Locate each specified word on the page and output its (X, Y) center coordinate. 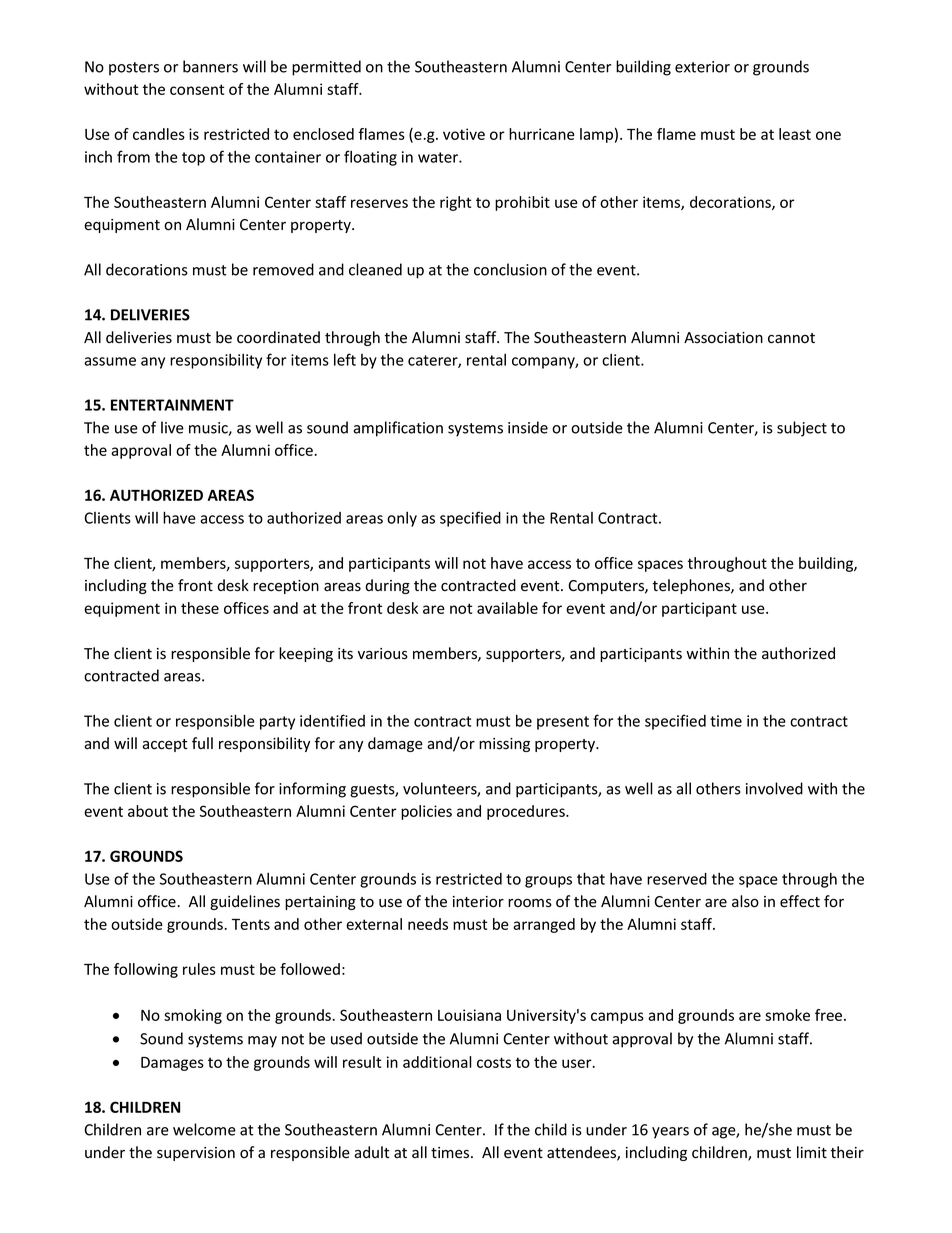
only (402, 519)
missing (504, 745)
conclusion (510, 269)
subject (802, 429)
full (202, 743)
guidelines (245, 902)
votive (464, 134)
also (745, 901)
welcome (204, 1129)
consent (197, 89)
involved (774, 788)
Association (723, 338)
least (795, 134)
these (200, 608)
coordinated (278, 337)
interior (478, 902)
